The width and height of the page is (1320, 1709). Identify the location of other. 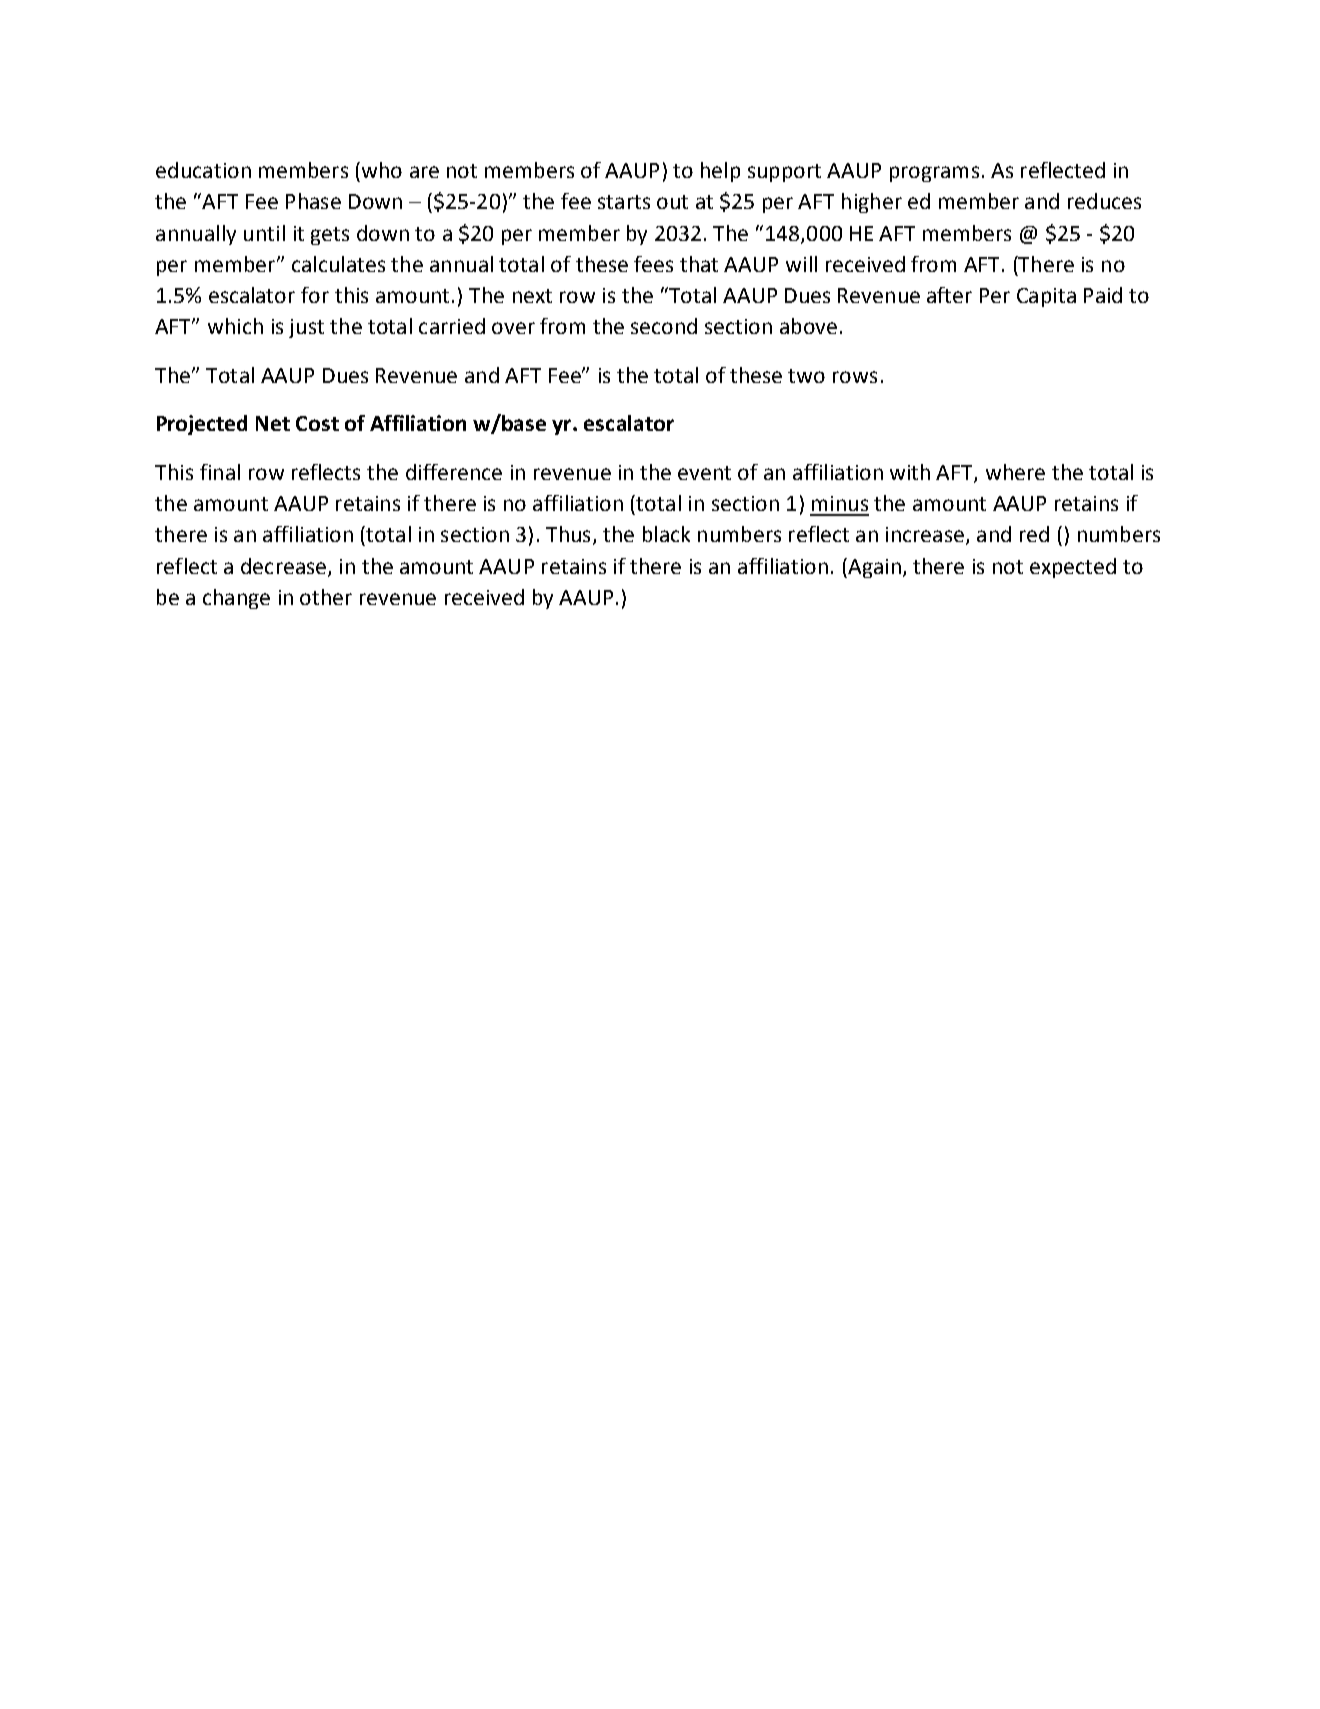
(326, 597).
